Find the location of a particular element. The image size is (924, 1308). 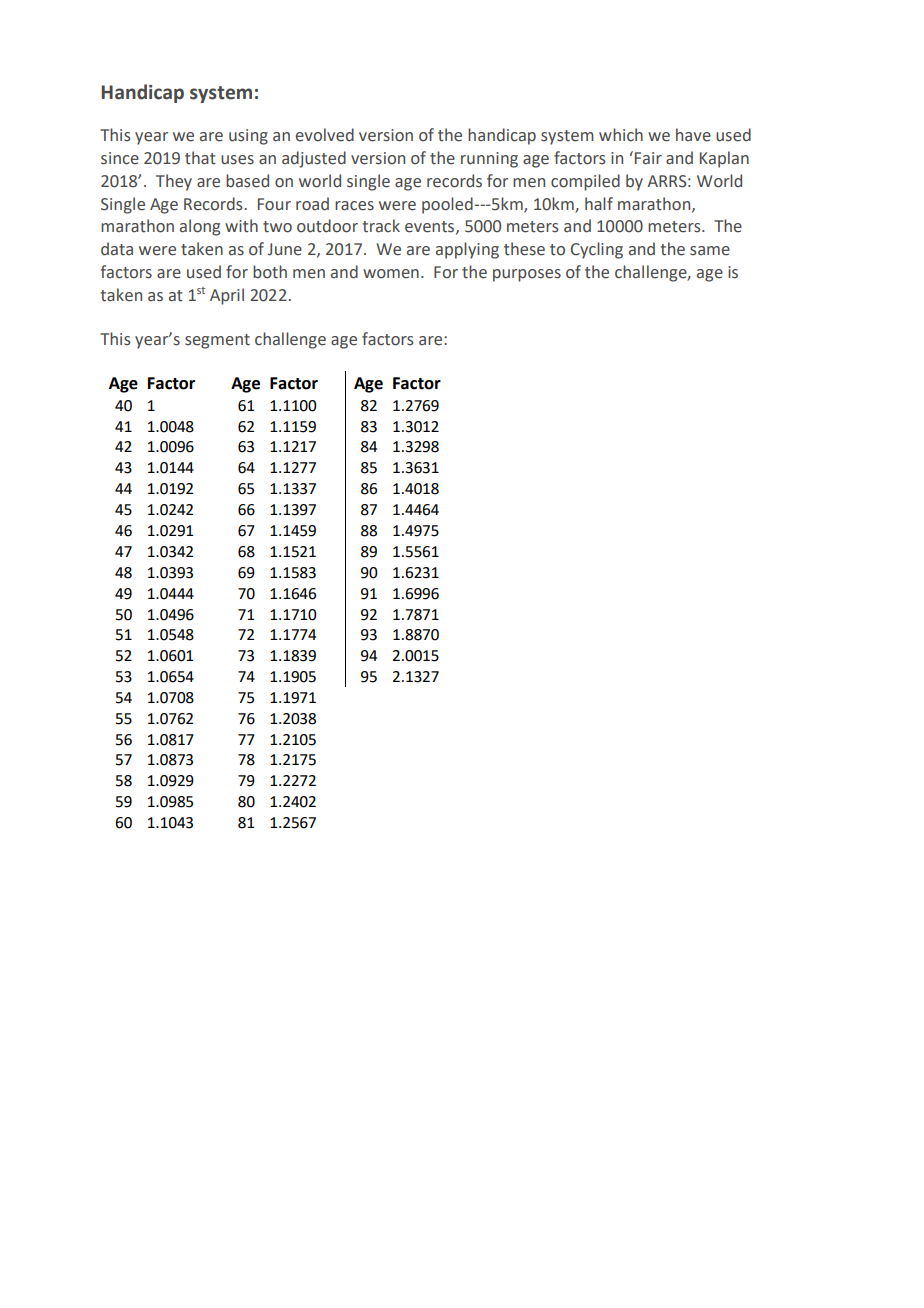

which is located at coordinates (621, 135).
